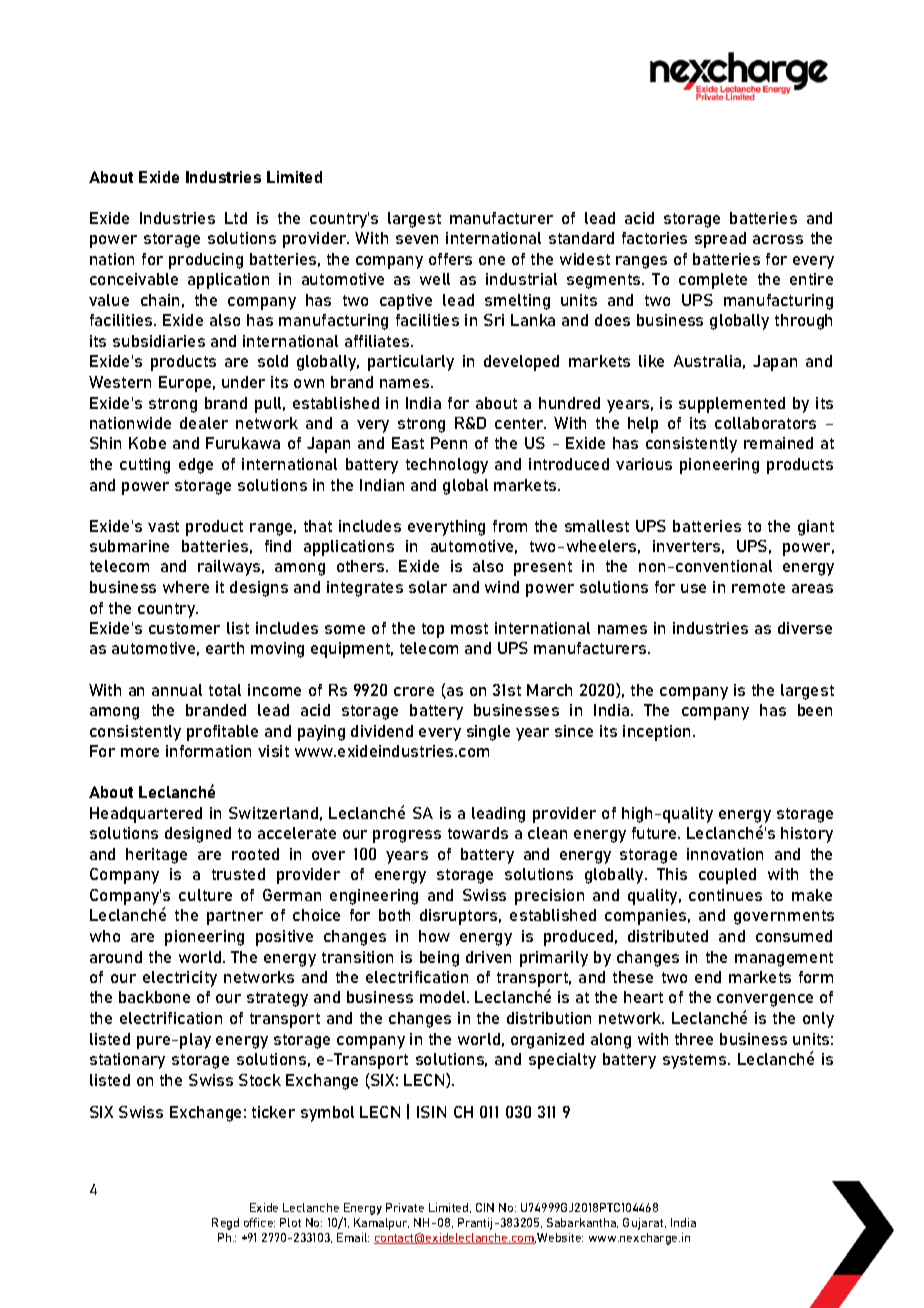 The width and height of the page is (924, 1308). What do you see at coordinates (488, 733) in the page?
I see `single` at bounding box center [488, 733].
